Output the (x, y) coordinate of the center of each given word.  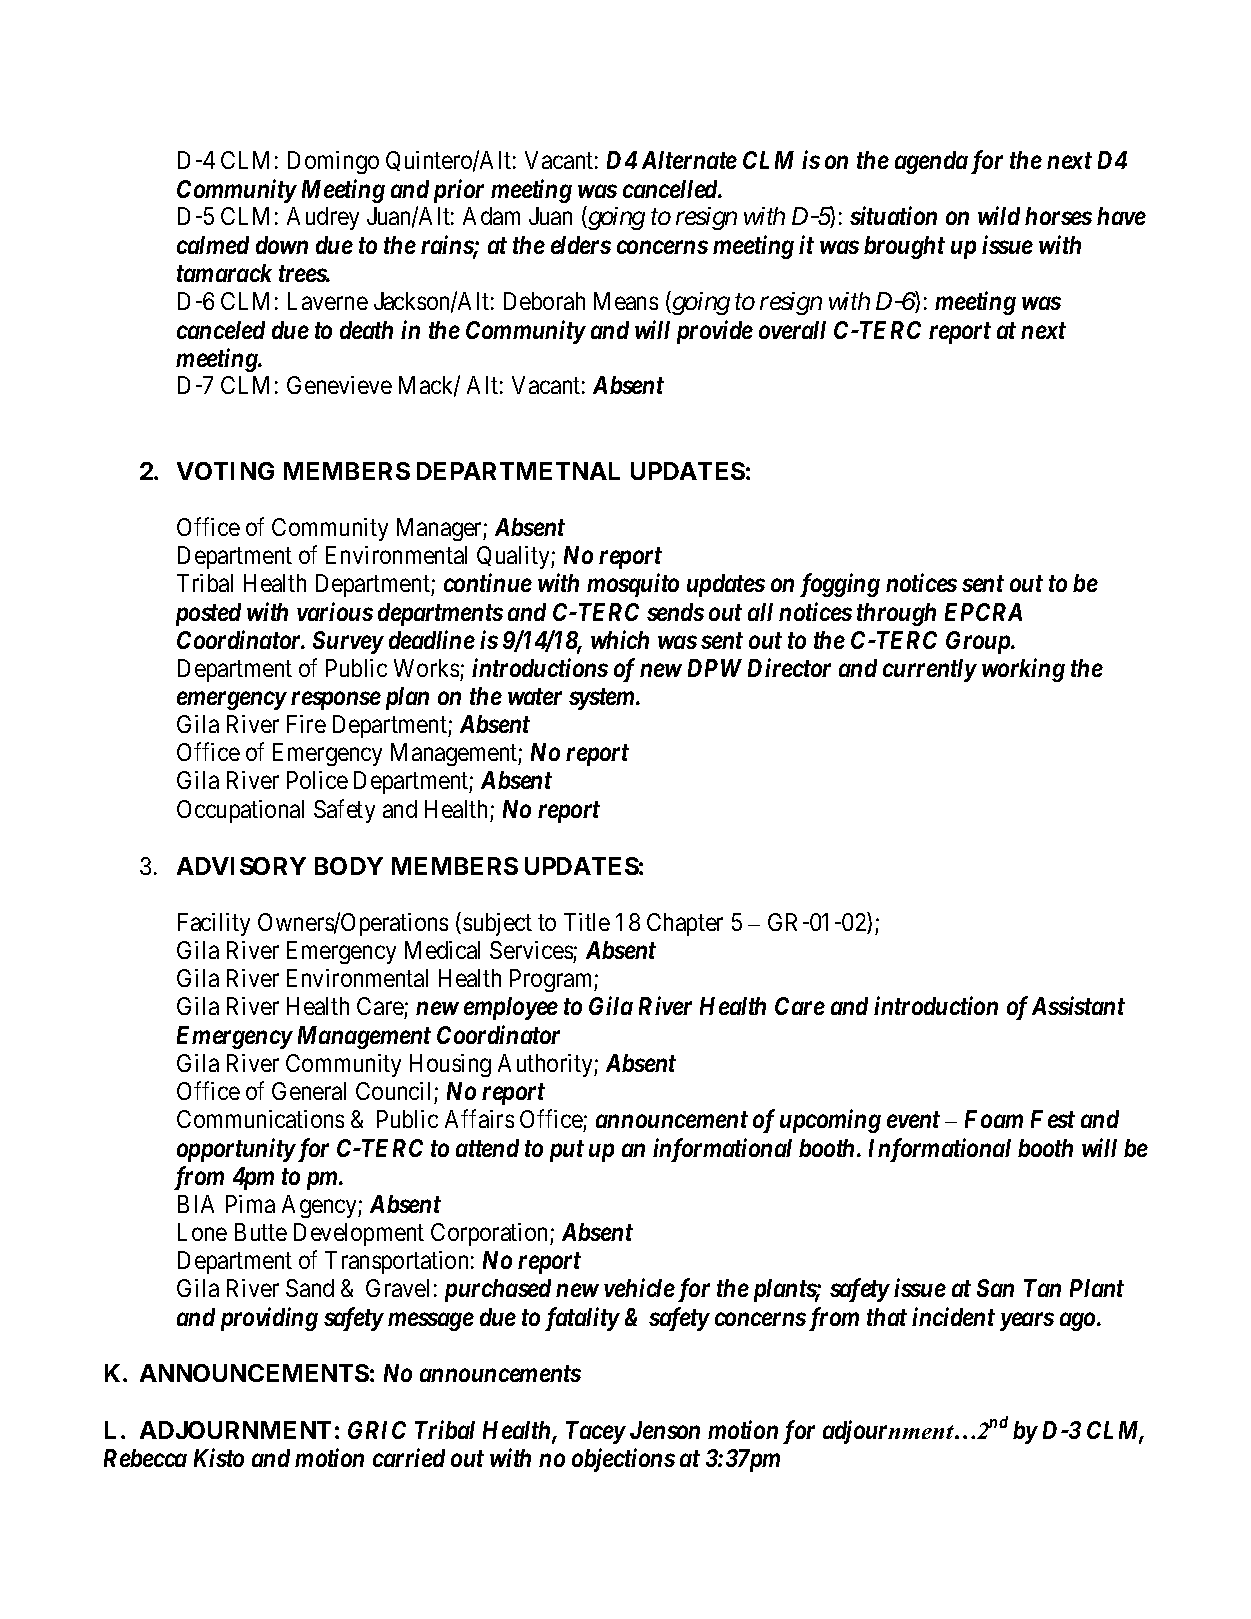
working (1023, 670)
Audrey (323, 218)
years (1027, 1322)
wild (999, 215)
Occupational (240, 811)
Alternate (689, 160)
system (603, 699)
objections (623, 1460)
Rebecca (145, 1458)
